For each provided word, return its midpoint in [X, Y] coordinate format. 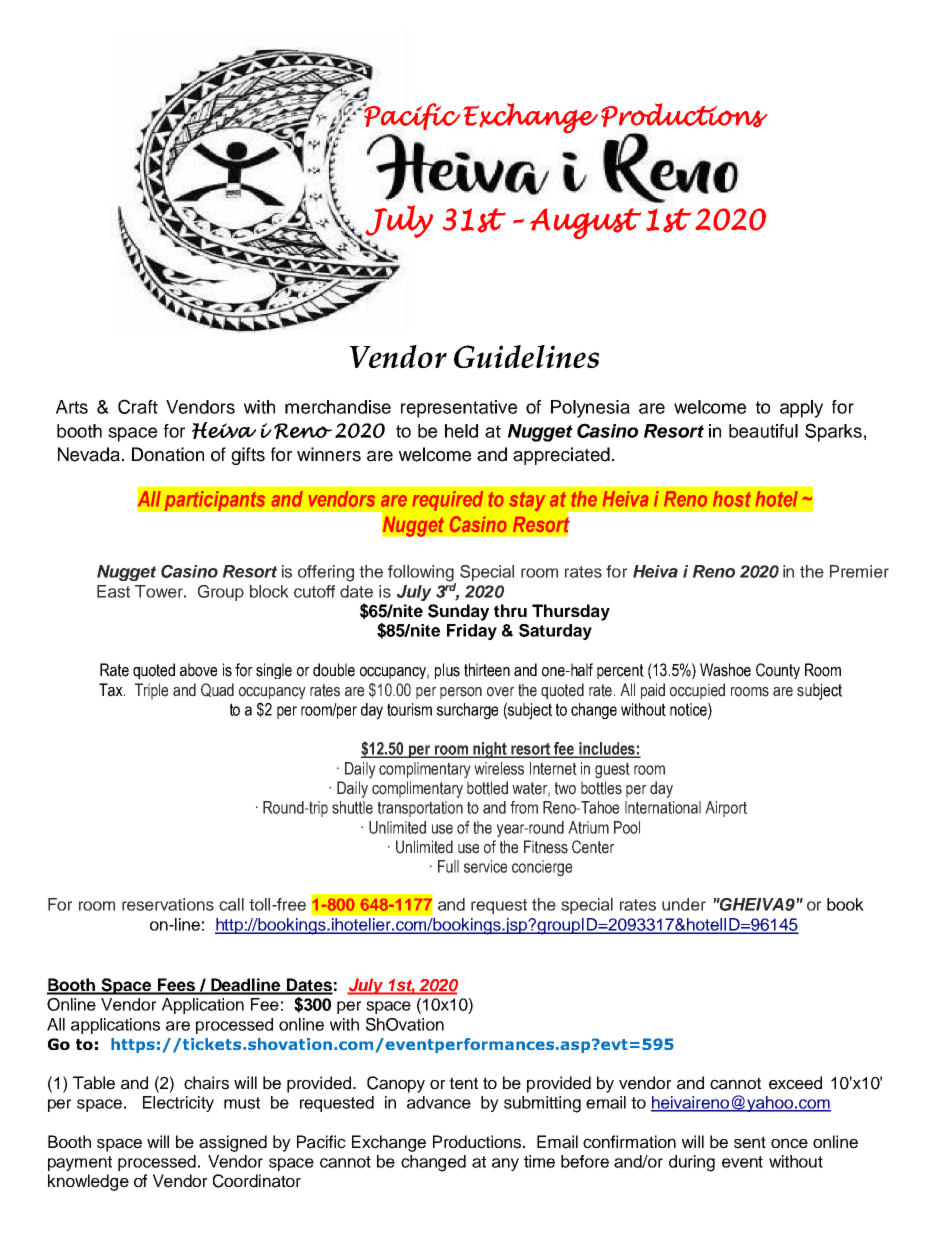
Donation [168, 454]
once [789, 1143]
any [505, 1164]
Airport [726, 809]
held [461, 431]
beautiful [763, 431]
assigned [233, 1143]
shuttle [352, 807]
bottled [487, 788]
